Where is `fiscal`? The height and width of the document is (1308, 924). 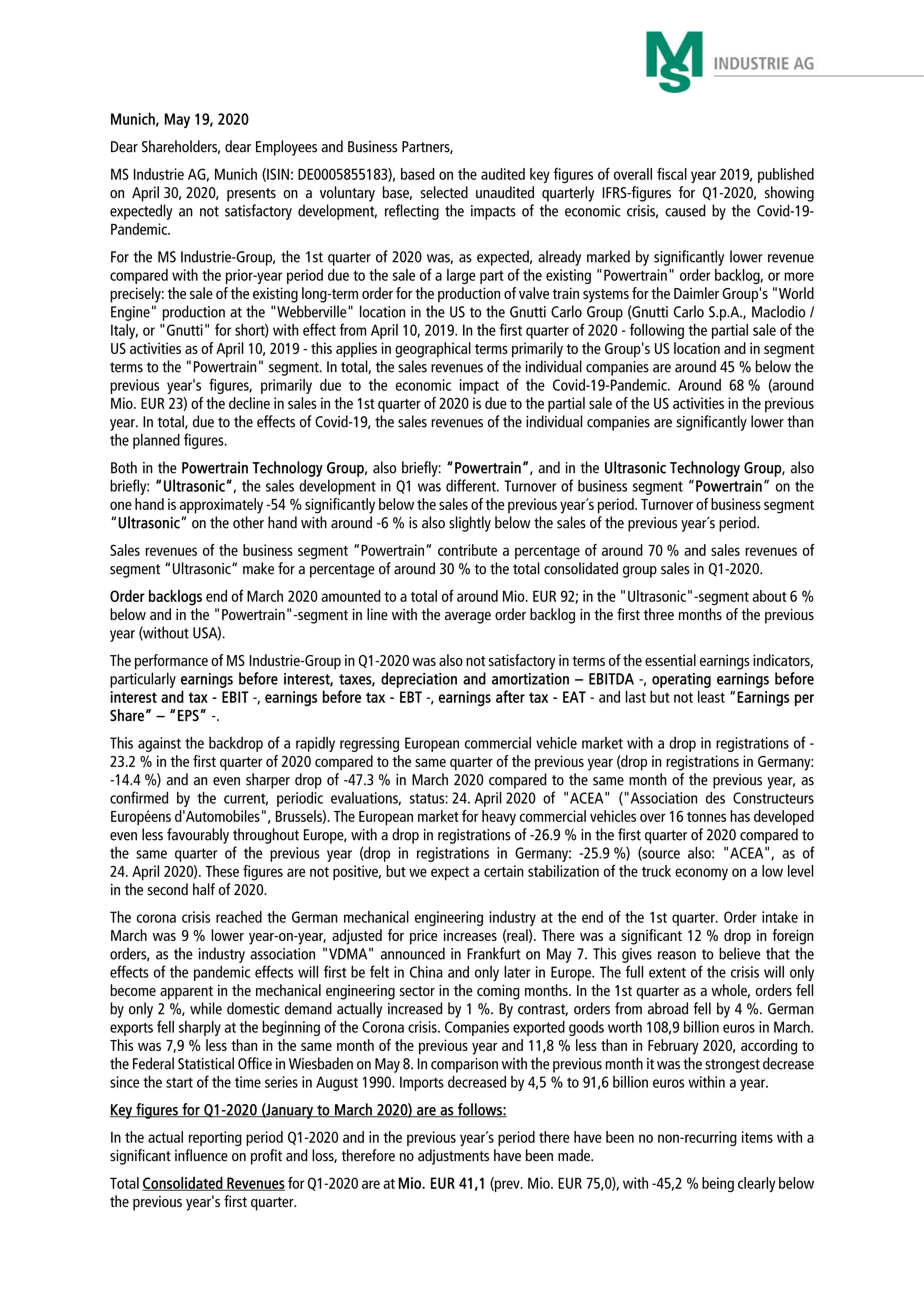 fiscal is located at coordinates (672, 173).
